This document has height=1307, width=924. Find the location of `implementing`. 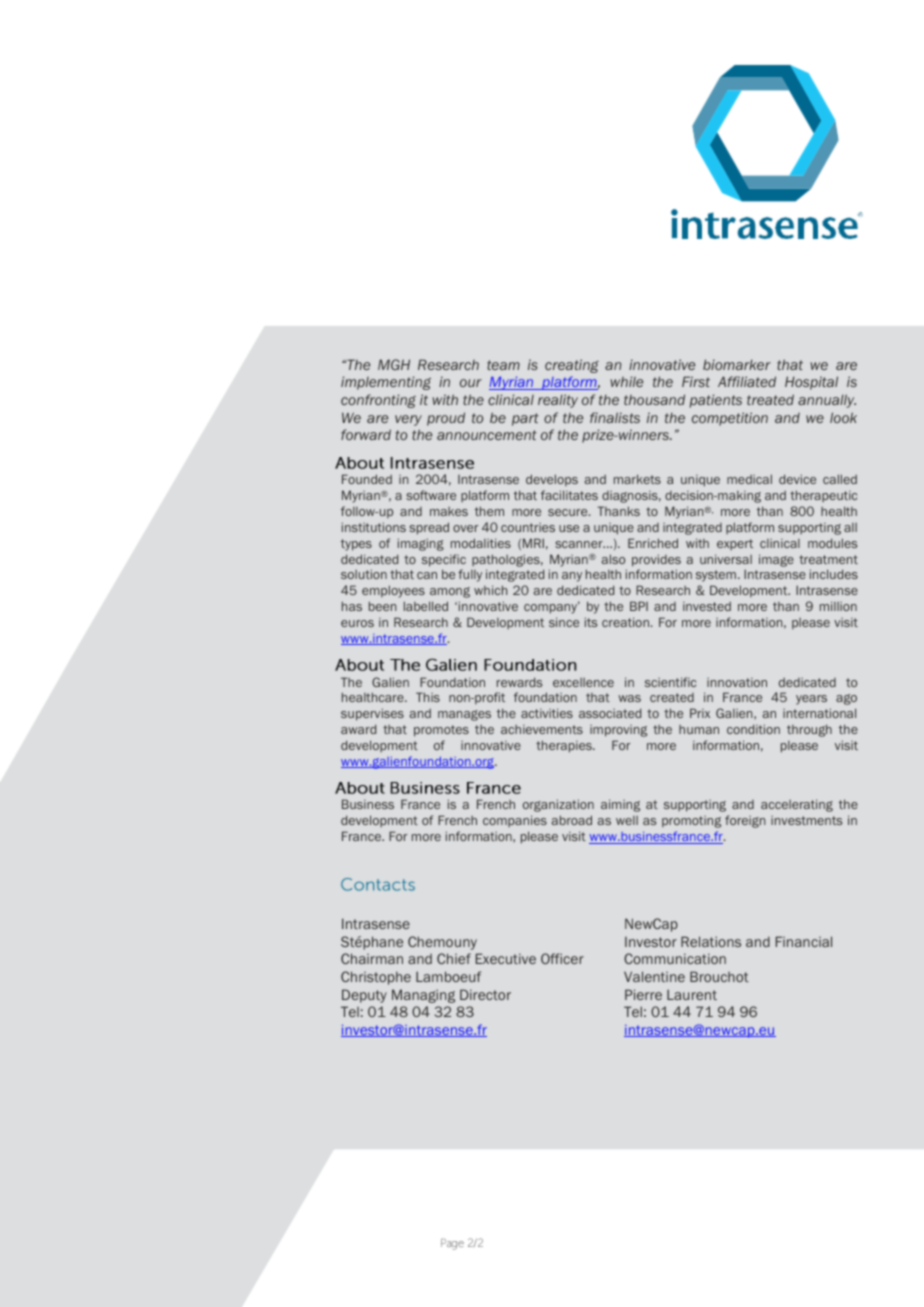

implementing is located at coordinates (386, 383).
